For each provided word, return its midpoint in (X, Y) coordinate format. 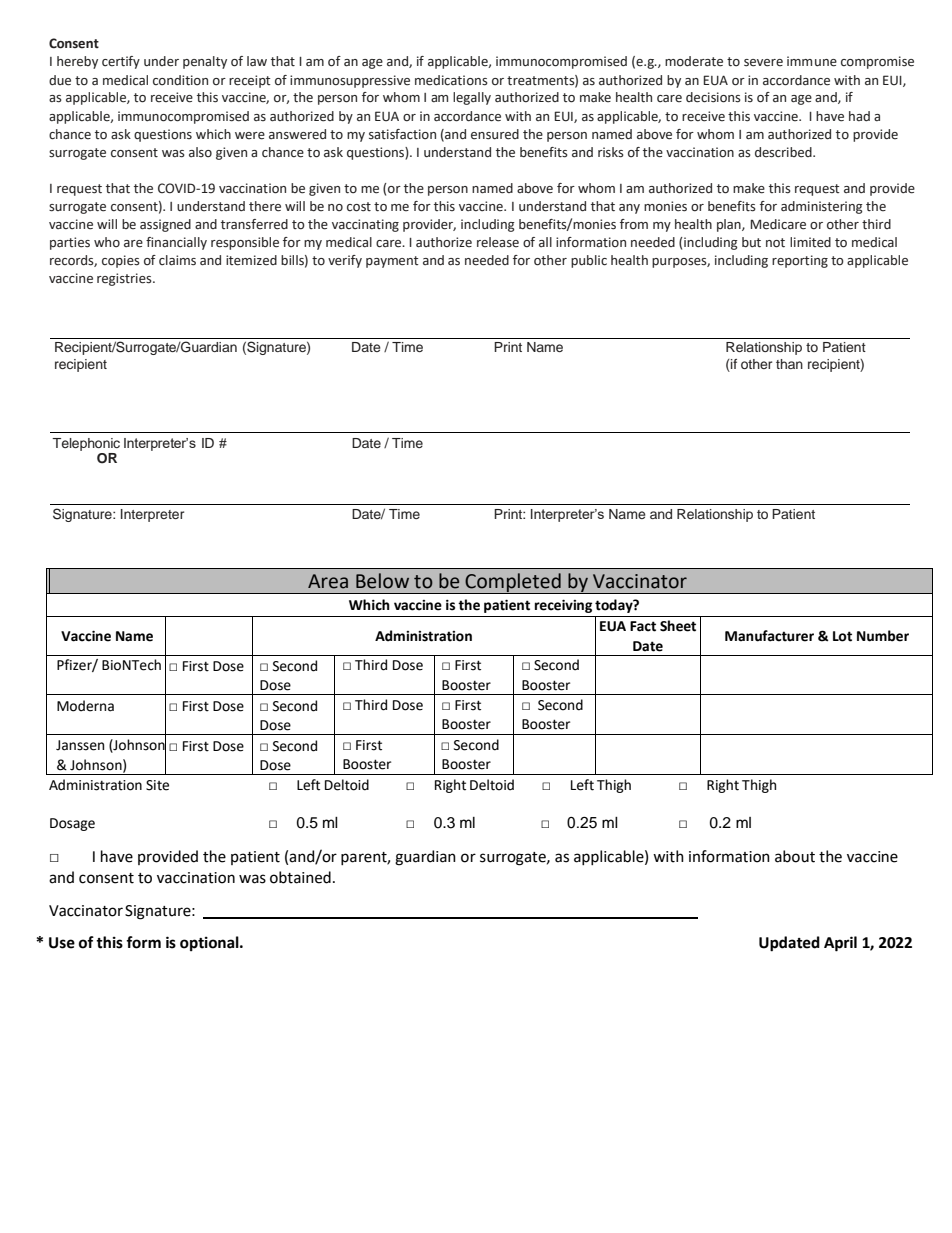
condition (180, 80)
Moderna (85, 706)
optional (210, 943)
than (789, 364)
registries (125, 279)
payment (392, 262)
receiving (563, 606)
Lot (842, 636)
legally (472, 98)
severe (763, 63)
